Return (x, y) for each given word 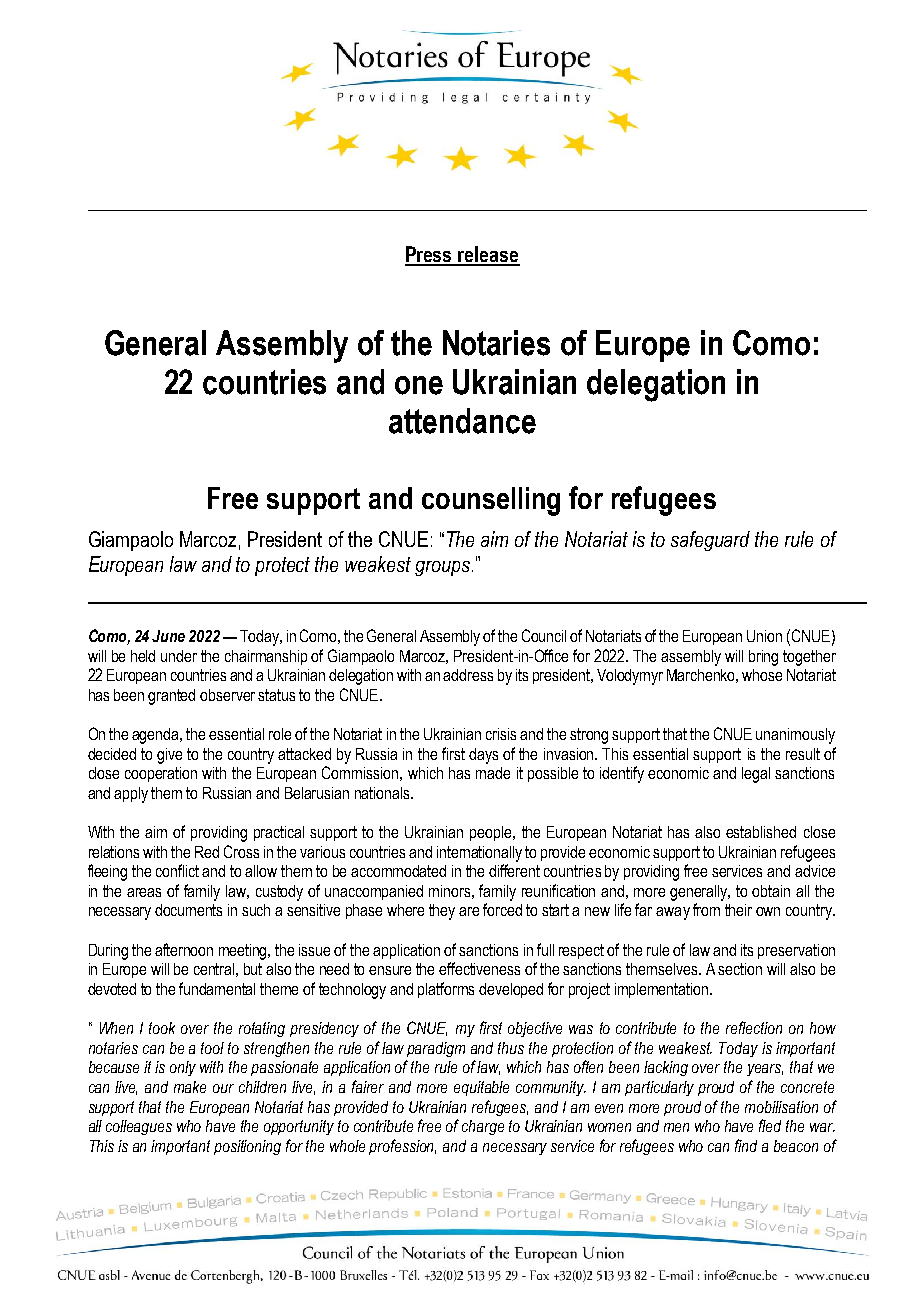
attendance (462, 421)
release (488, 255)
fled (770, 1125)
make (190, 1087)
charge (483, 1127)
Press (430, 255)
